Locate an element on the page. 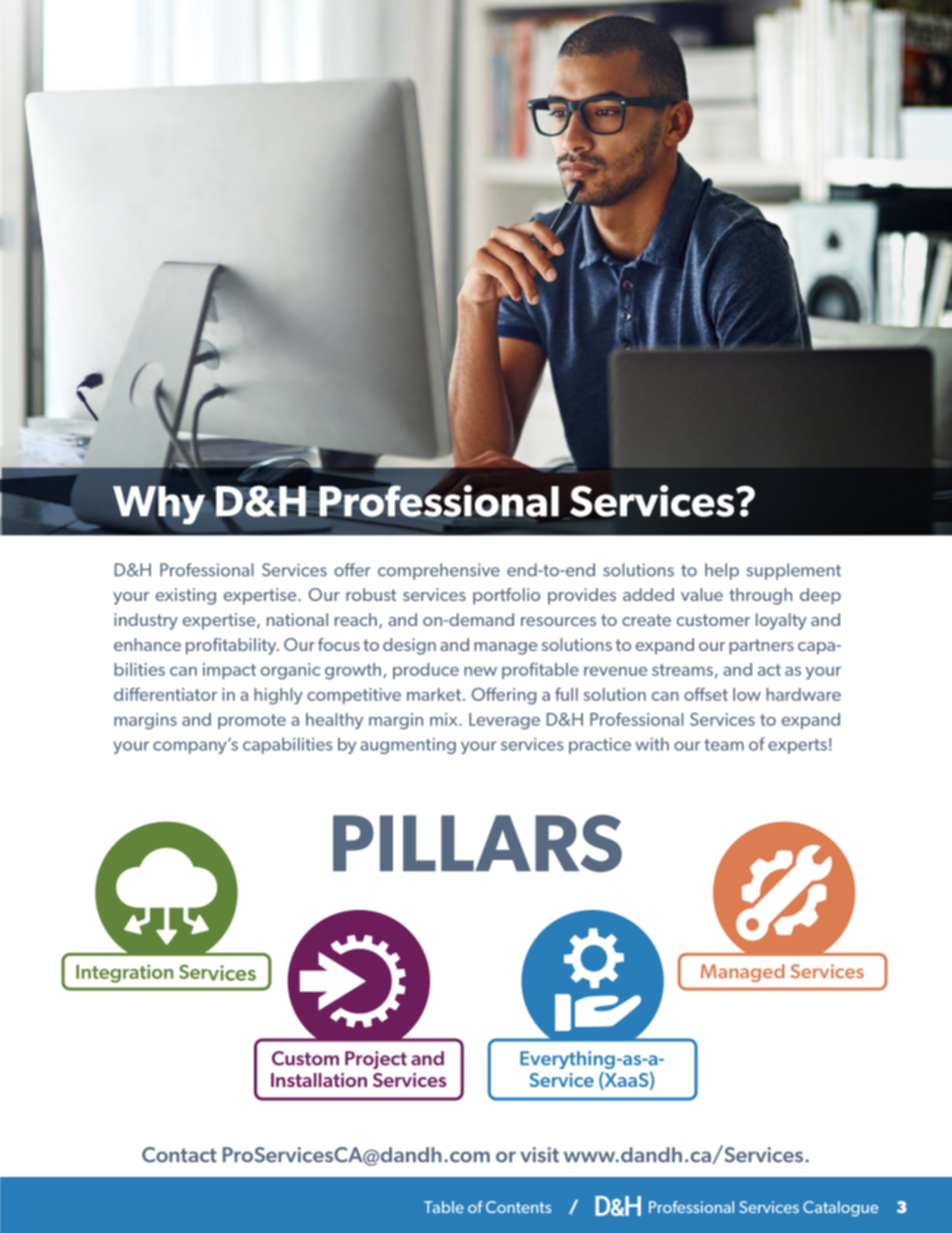 This image has width=952, height=1233. Project is located at coordinates (376, 1060).
